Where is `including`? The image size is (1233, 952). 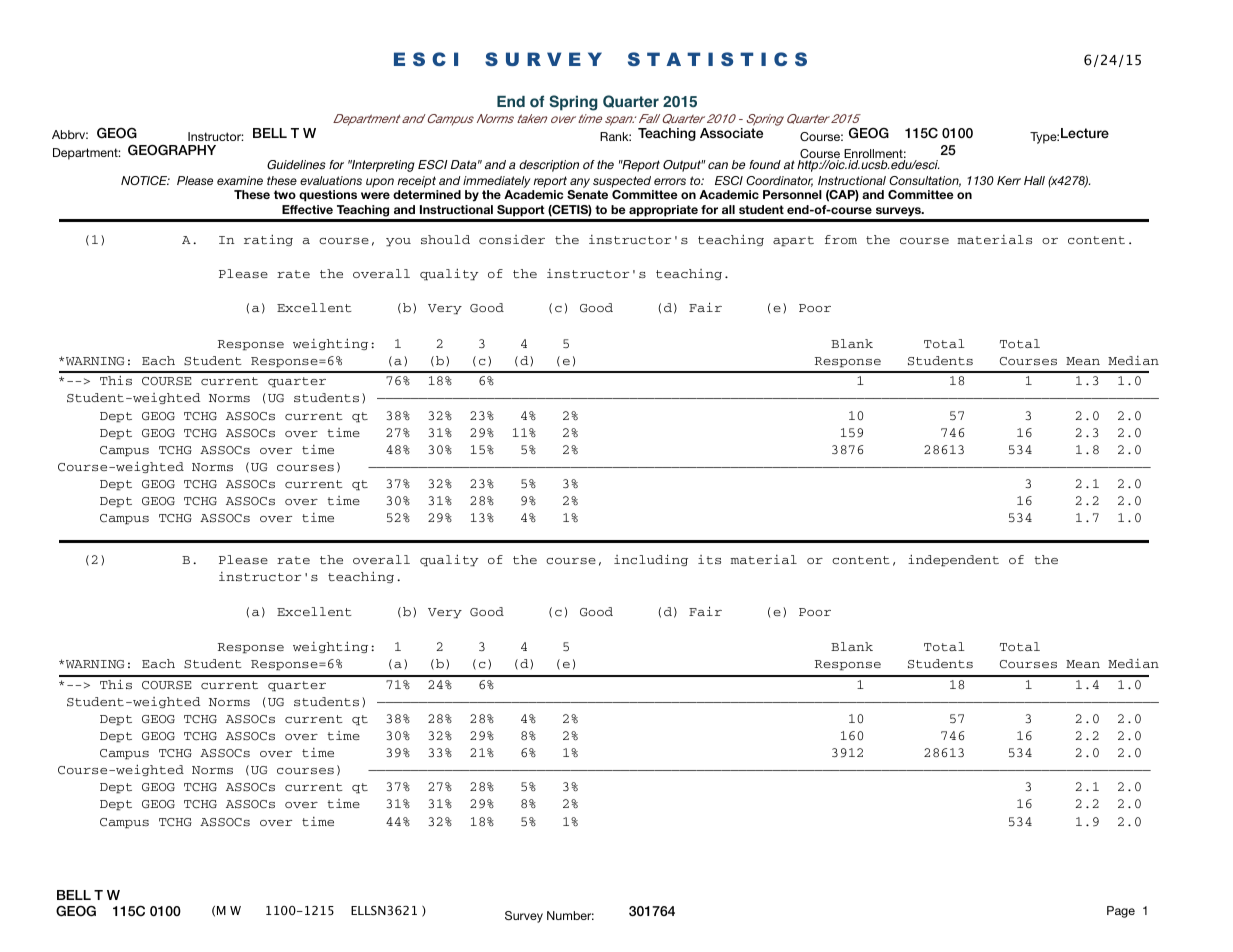
including is located at coordinates (651, 560).
